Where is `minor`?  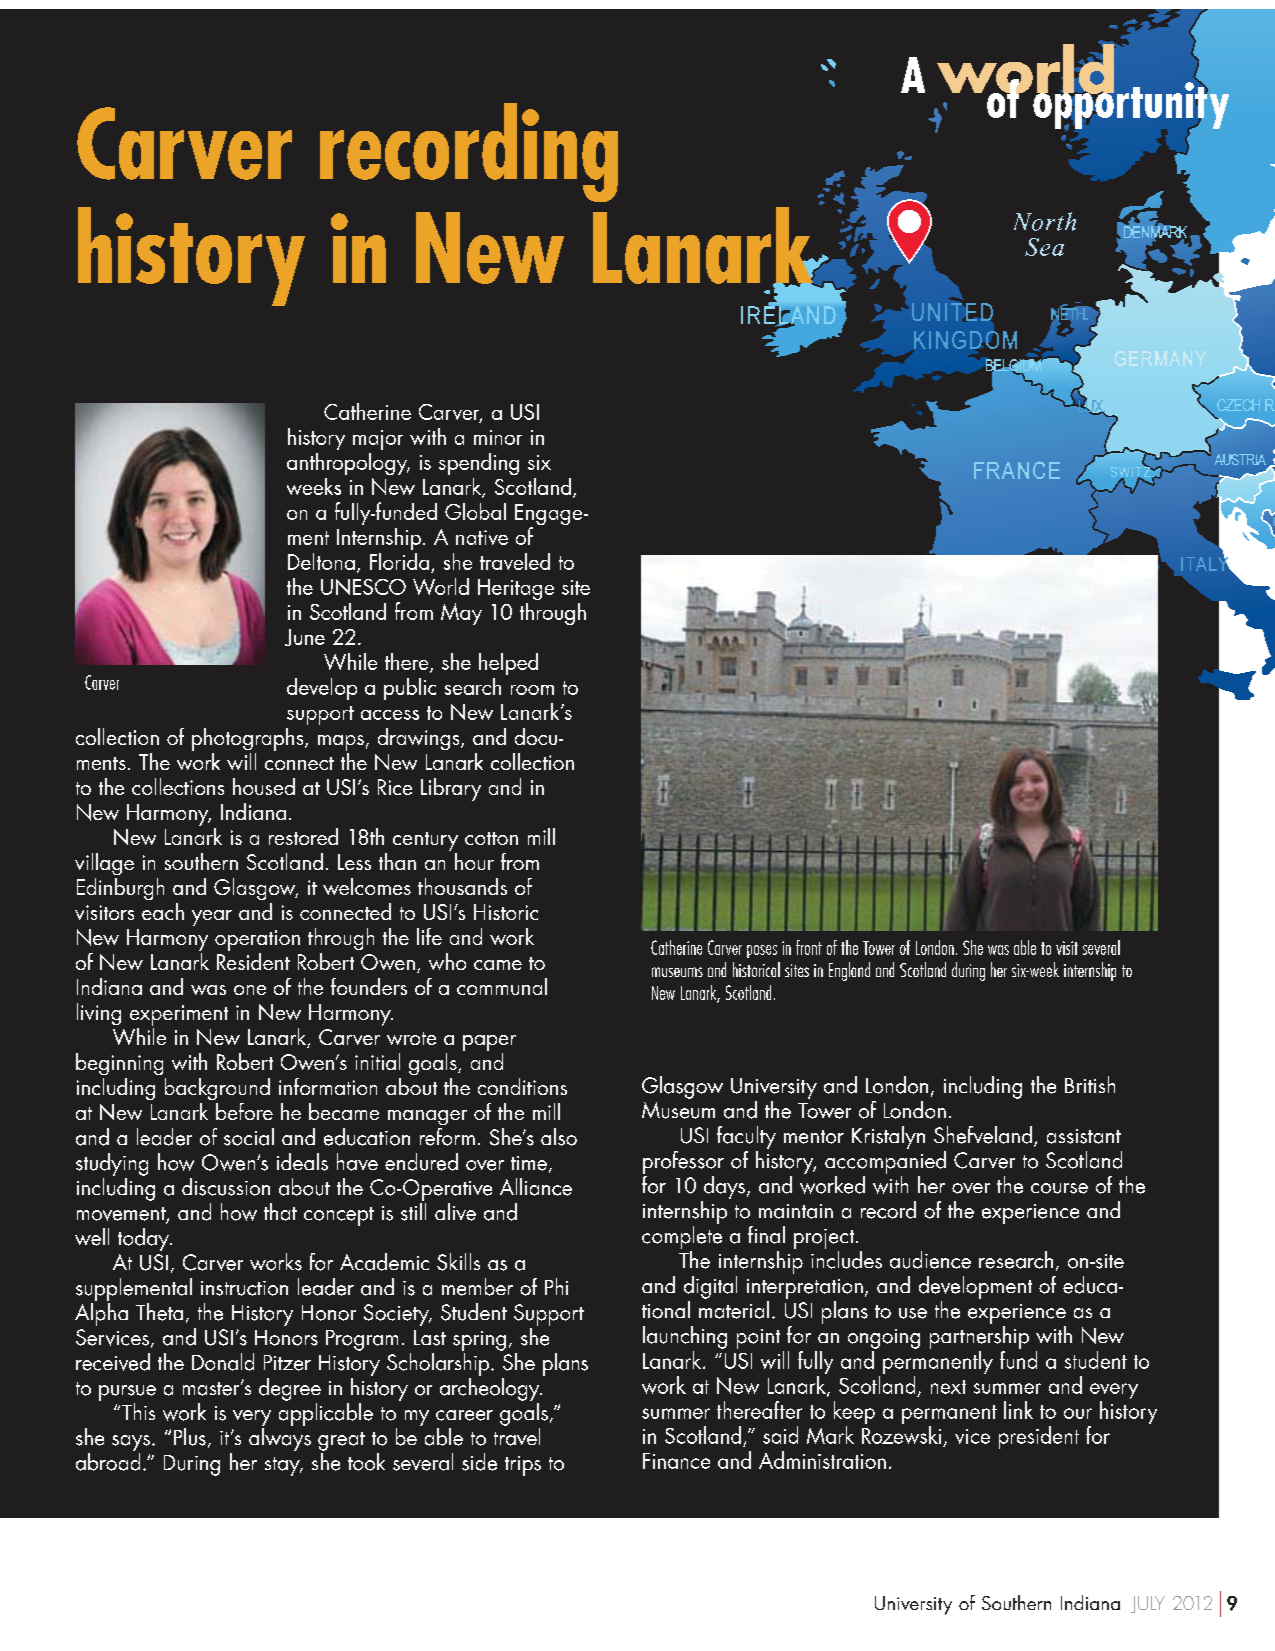 minor is located at coordinates (498, 437).
